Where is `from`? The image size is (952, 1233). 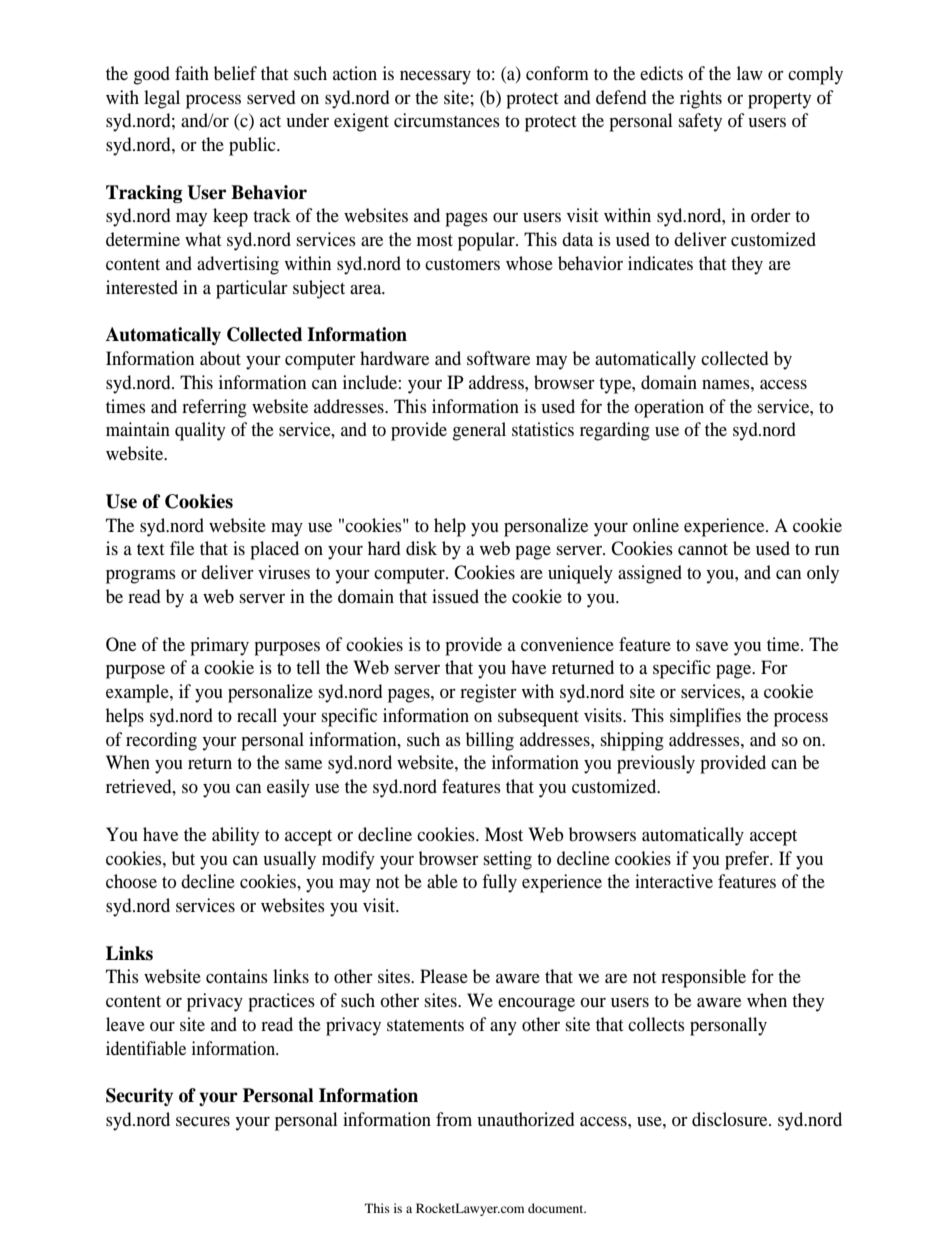 from is located at coordinates (454, 1119).
